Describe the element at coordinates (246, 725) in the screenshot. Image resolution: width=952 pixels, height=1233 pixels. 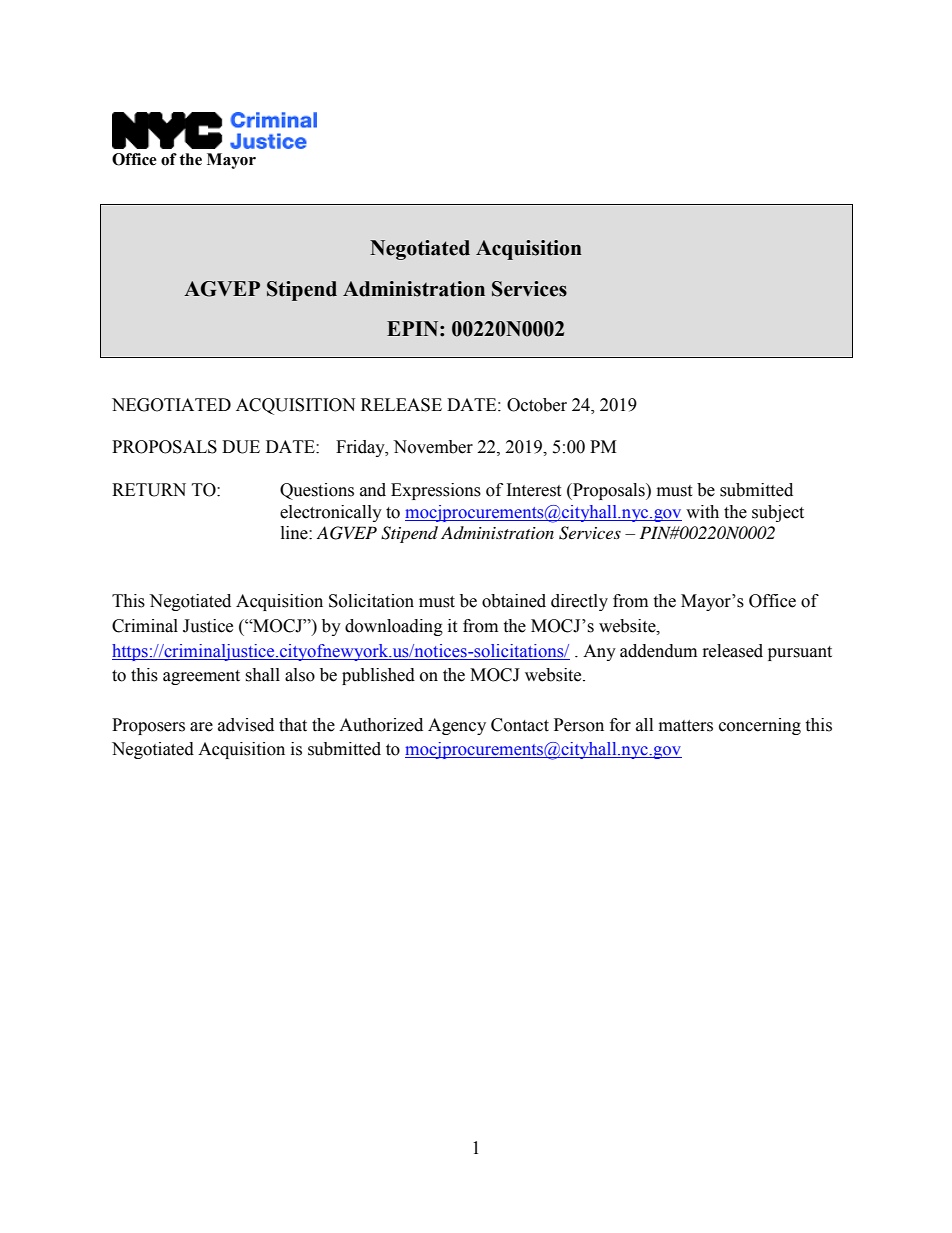
I see `advised` at that location.
